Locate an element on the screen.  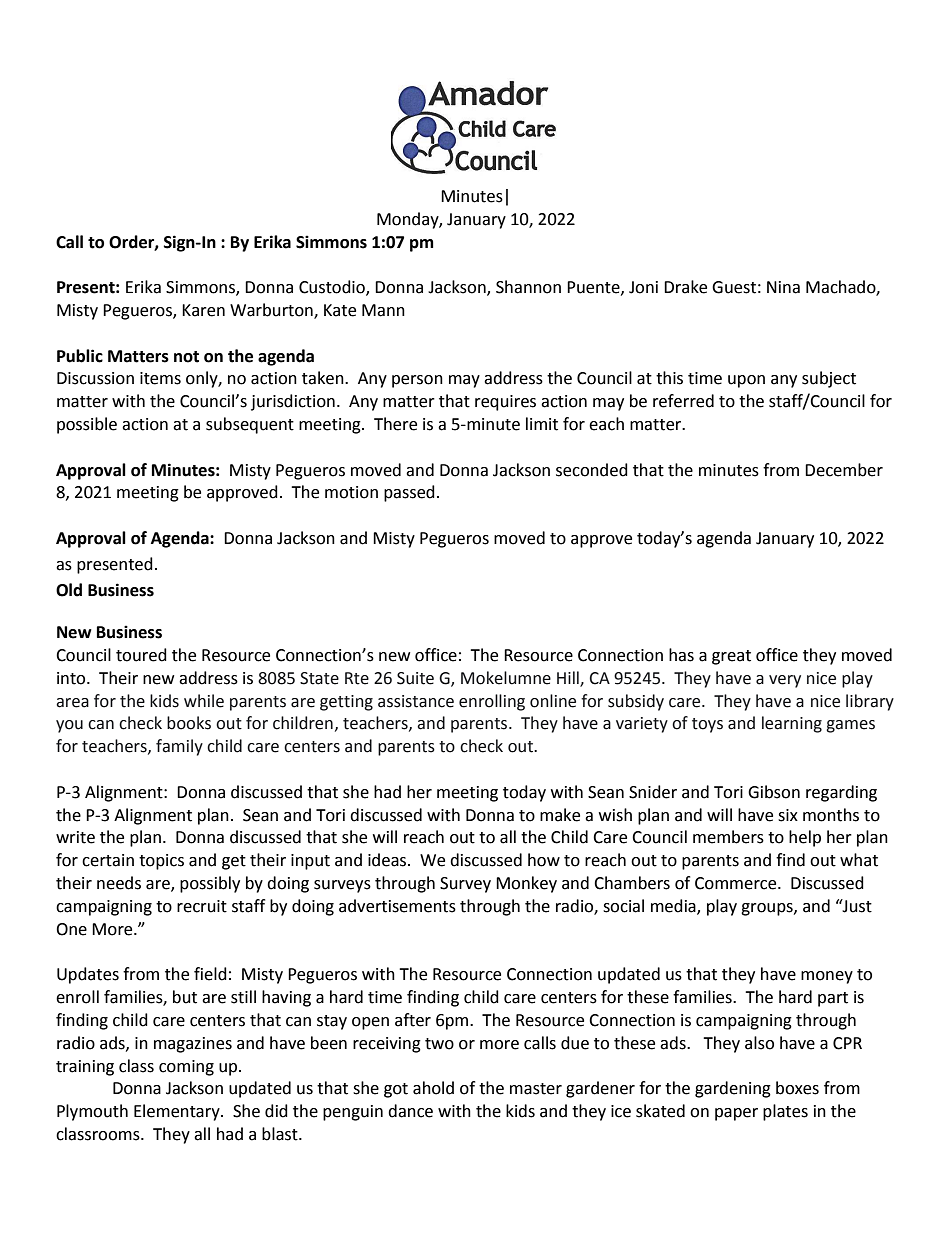
family is located at coordinates (179, 747).
